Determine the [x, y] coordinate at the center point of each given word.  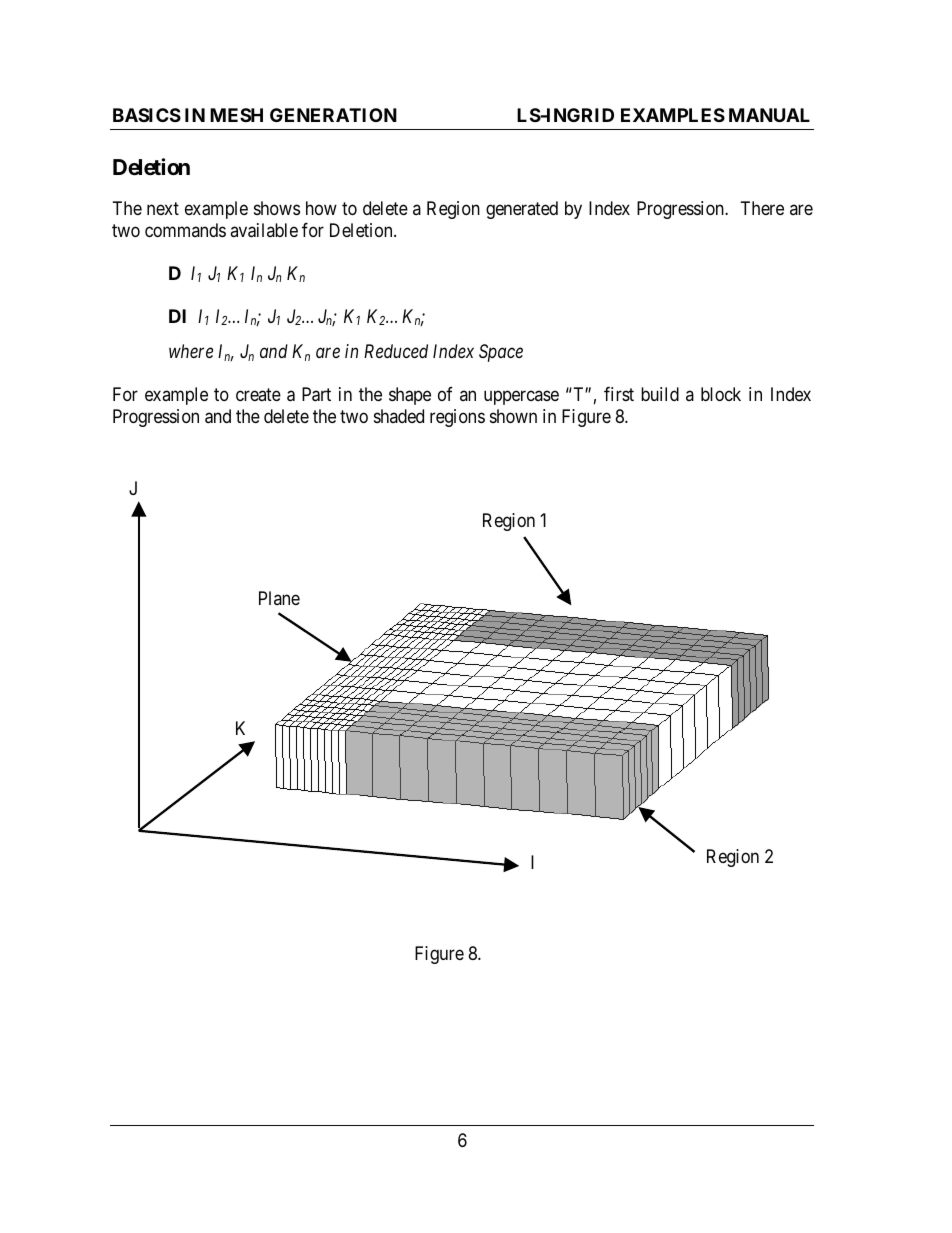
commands [185, 230]
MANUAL [769, 115]
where [191, 351]
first [619, 394]
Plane [279, 598]
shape [410, 396]
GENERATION [333, 115]
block [721, 394]
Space [501, 353]
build [660, 394]
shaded [399, 416]
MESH [236, 115]
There [762, 208]
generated [522, 210]
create [258, 395]
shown [513, 416]
